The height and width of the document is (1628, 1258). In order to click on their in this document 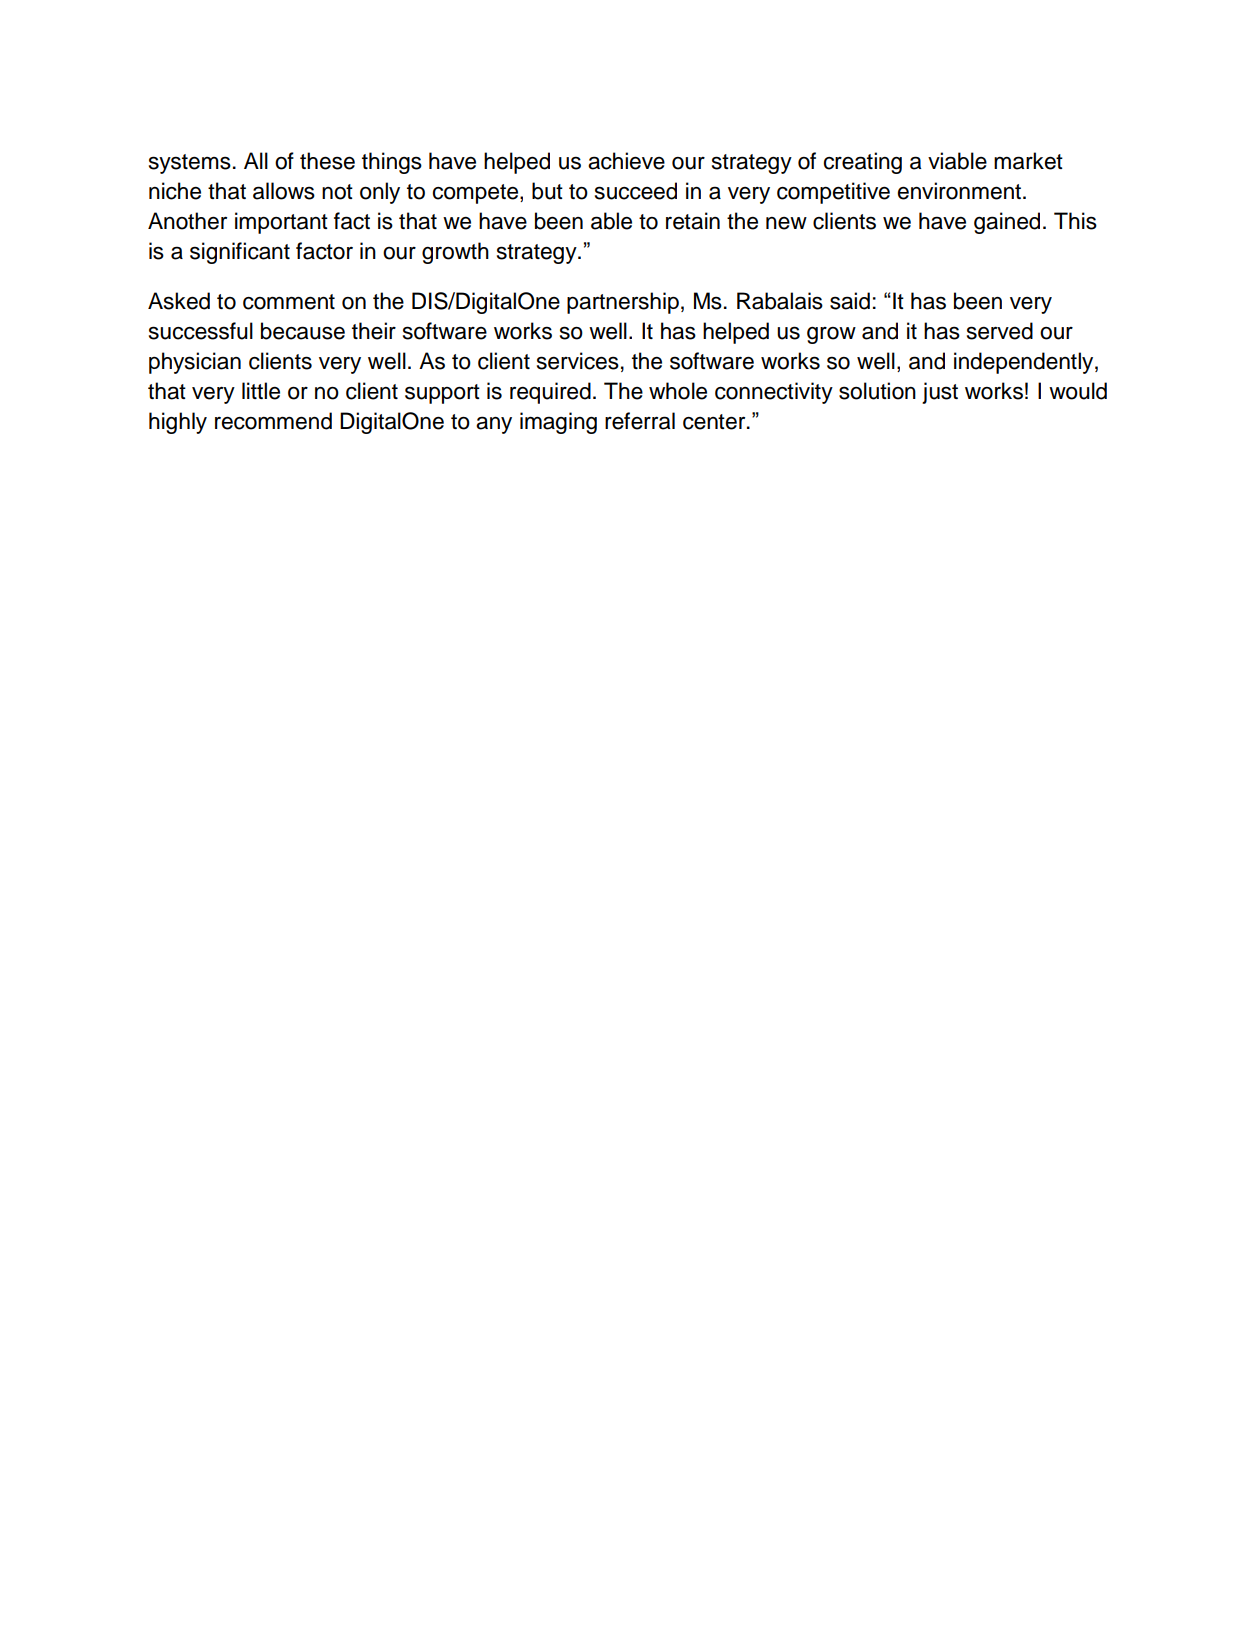, I will do `click(374, 331)`.
